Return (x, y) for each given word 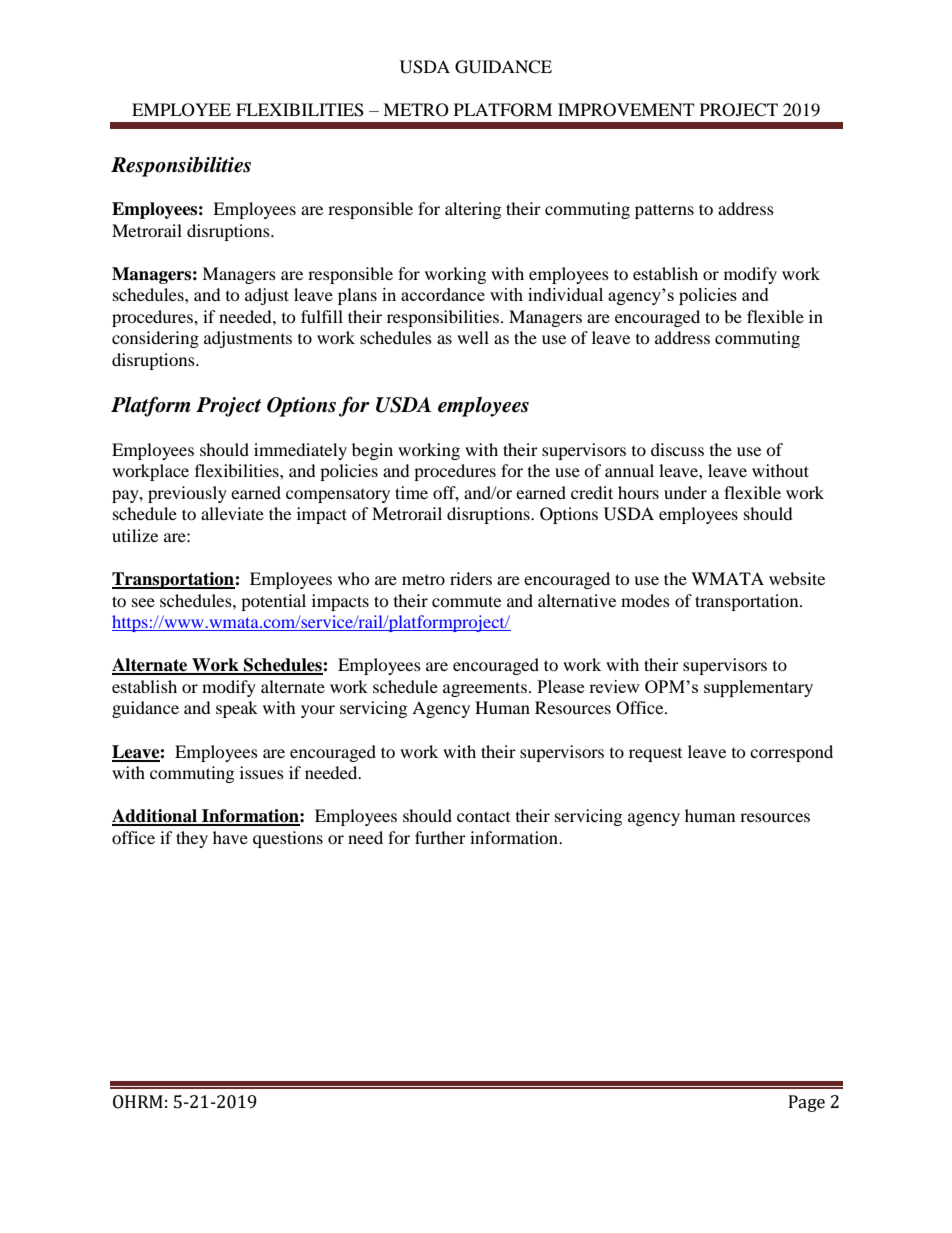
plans (357, 296)
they (192, 839)
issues (262, 772)
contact (483, 816)
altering (473, 210)
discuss (677, 449)
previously (187, 494)
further (440, 837)
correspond (791, 753)
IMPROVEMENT (626, 110)
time (411, 492)
